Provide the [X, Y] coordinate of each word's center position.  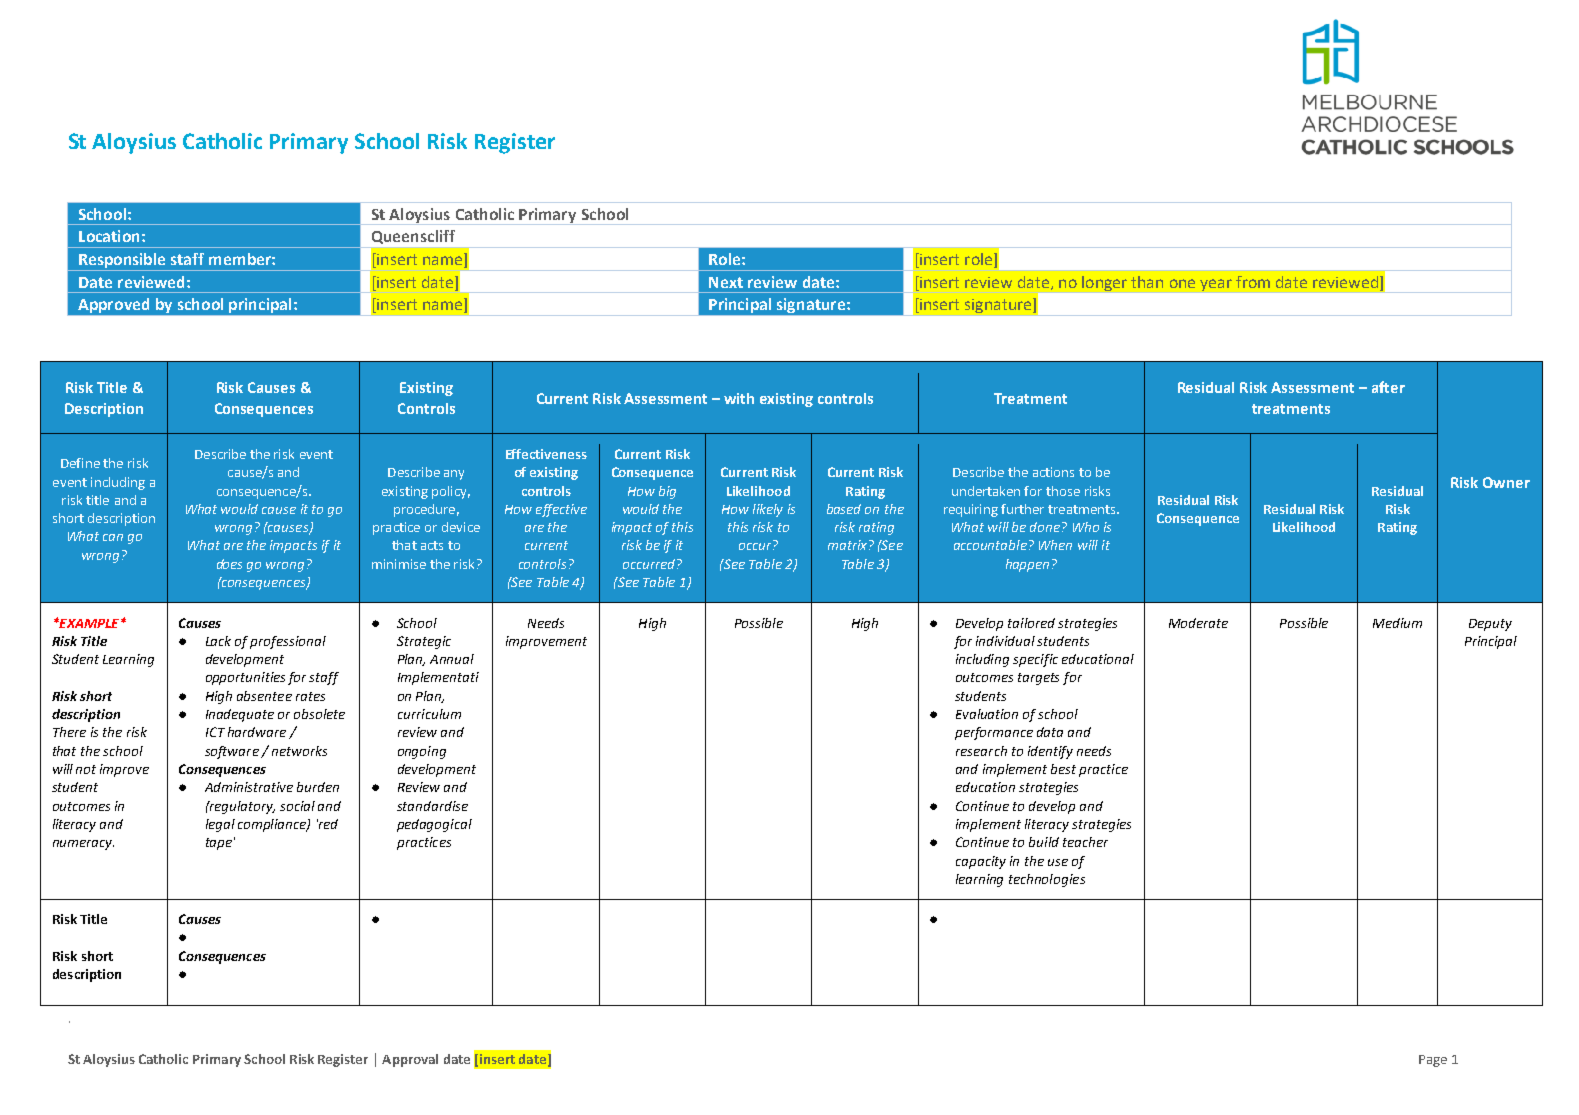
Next [726, 282]
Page [1433, 1061]
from [1253, 282]
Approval [410, 1060]
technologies [1047, 880]
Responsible [123, 262]
